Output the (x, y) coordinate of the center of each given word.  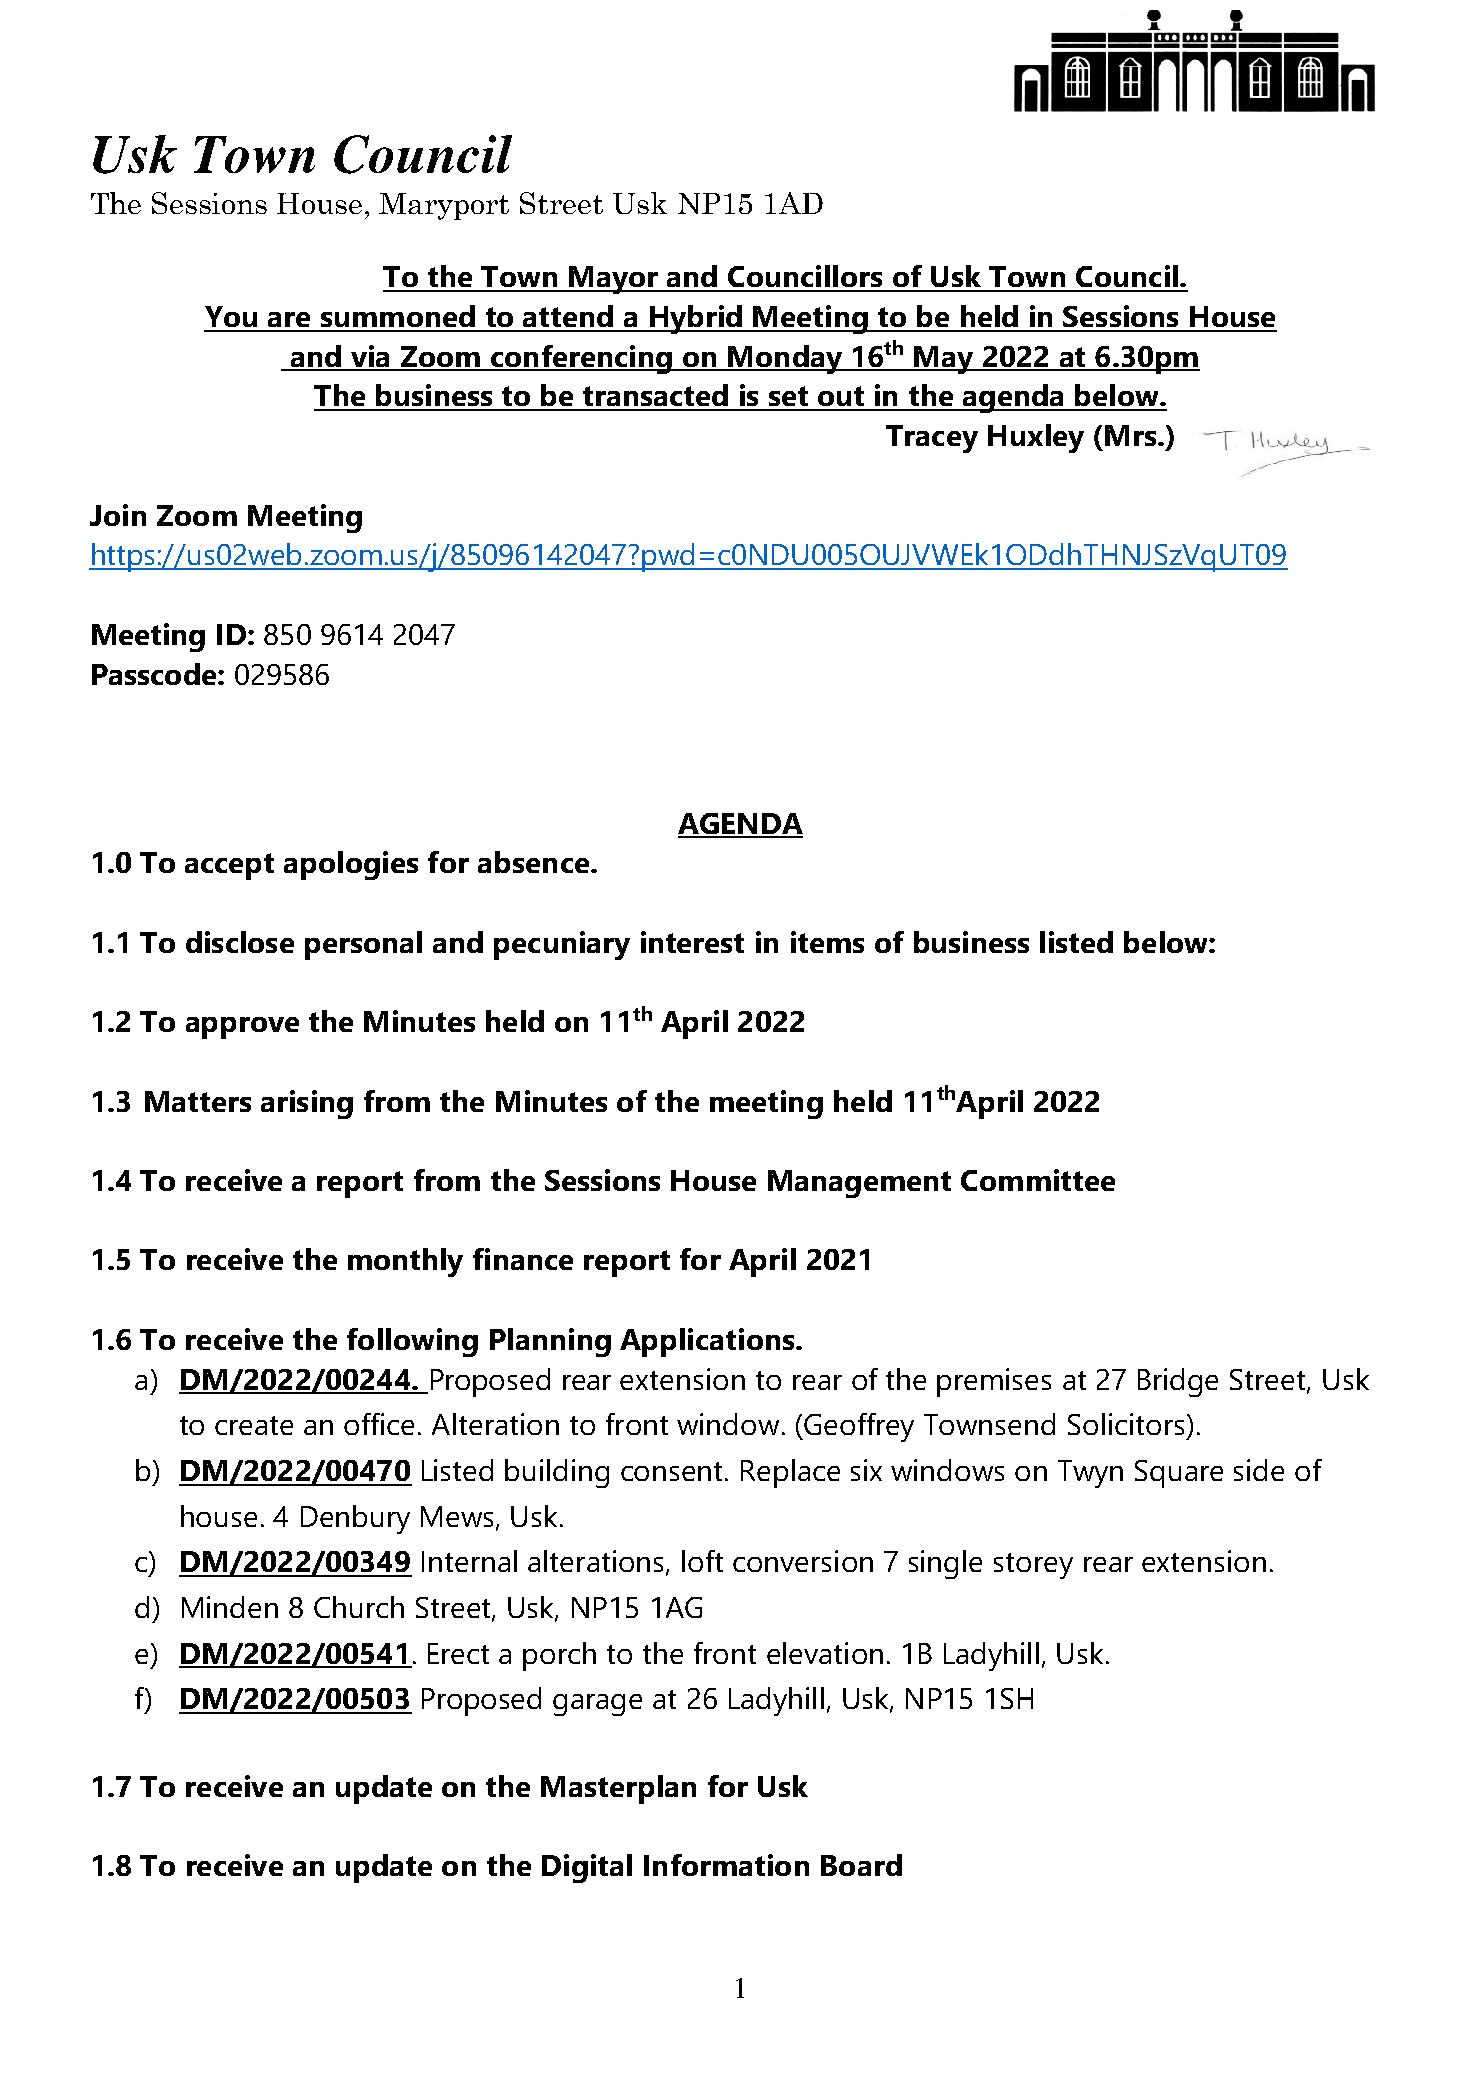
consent (673, 1471)
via (370, 357)
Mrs (1132, 435)
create (254, 1425)
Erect (458, 1653)
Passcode (155, 674)
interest (692, 942)
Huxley (1036, 438)
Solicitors (1126, 1424)
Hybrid (696, 319)
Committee (1038, 1180)
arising (307, 1104)
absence (535, 862)
